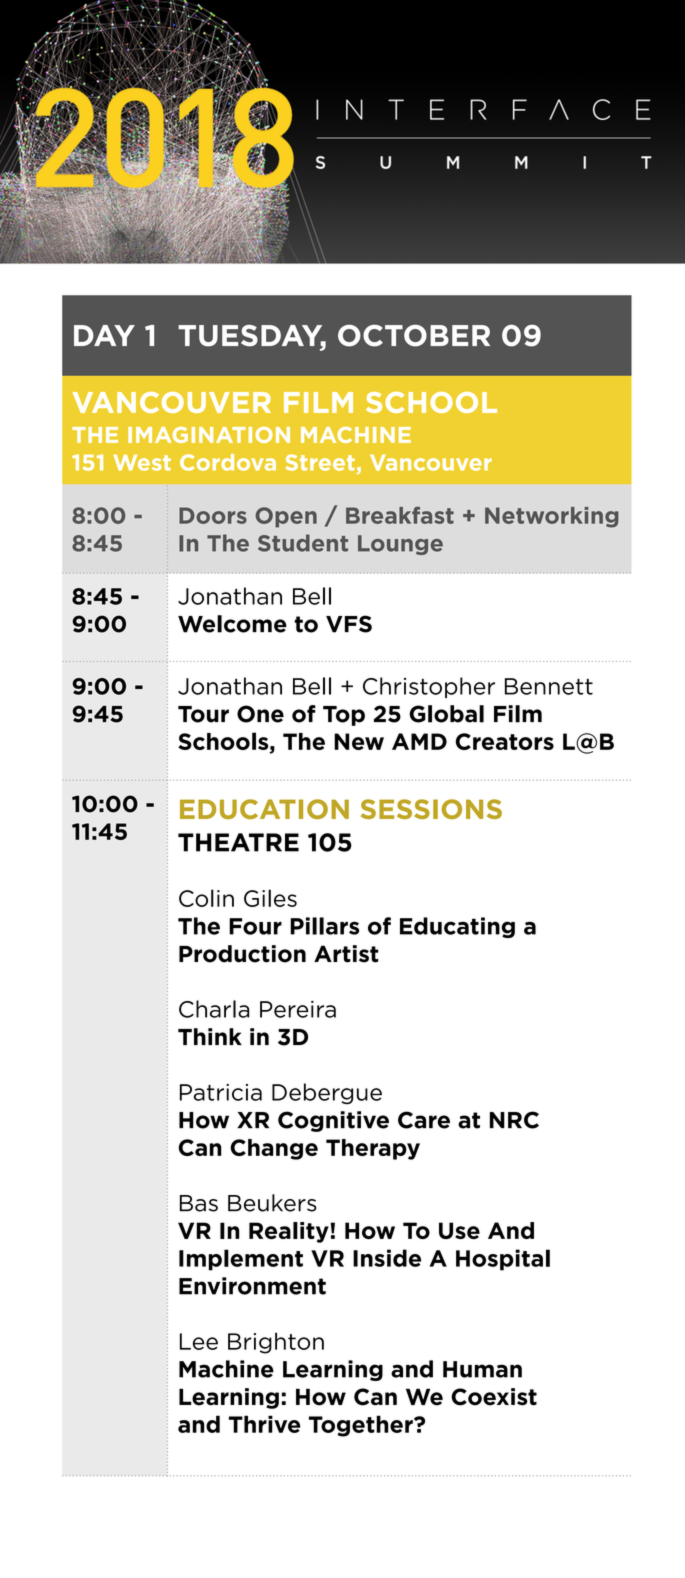  Describe the element at coordinates (414, 335) in the screenshot. I see `OCTOBER` at that location.
